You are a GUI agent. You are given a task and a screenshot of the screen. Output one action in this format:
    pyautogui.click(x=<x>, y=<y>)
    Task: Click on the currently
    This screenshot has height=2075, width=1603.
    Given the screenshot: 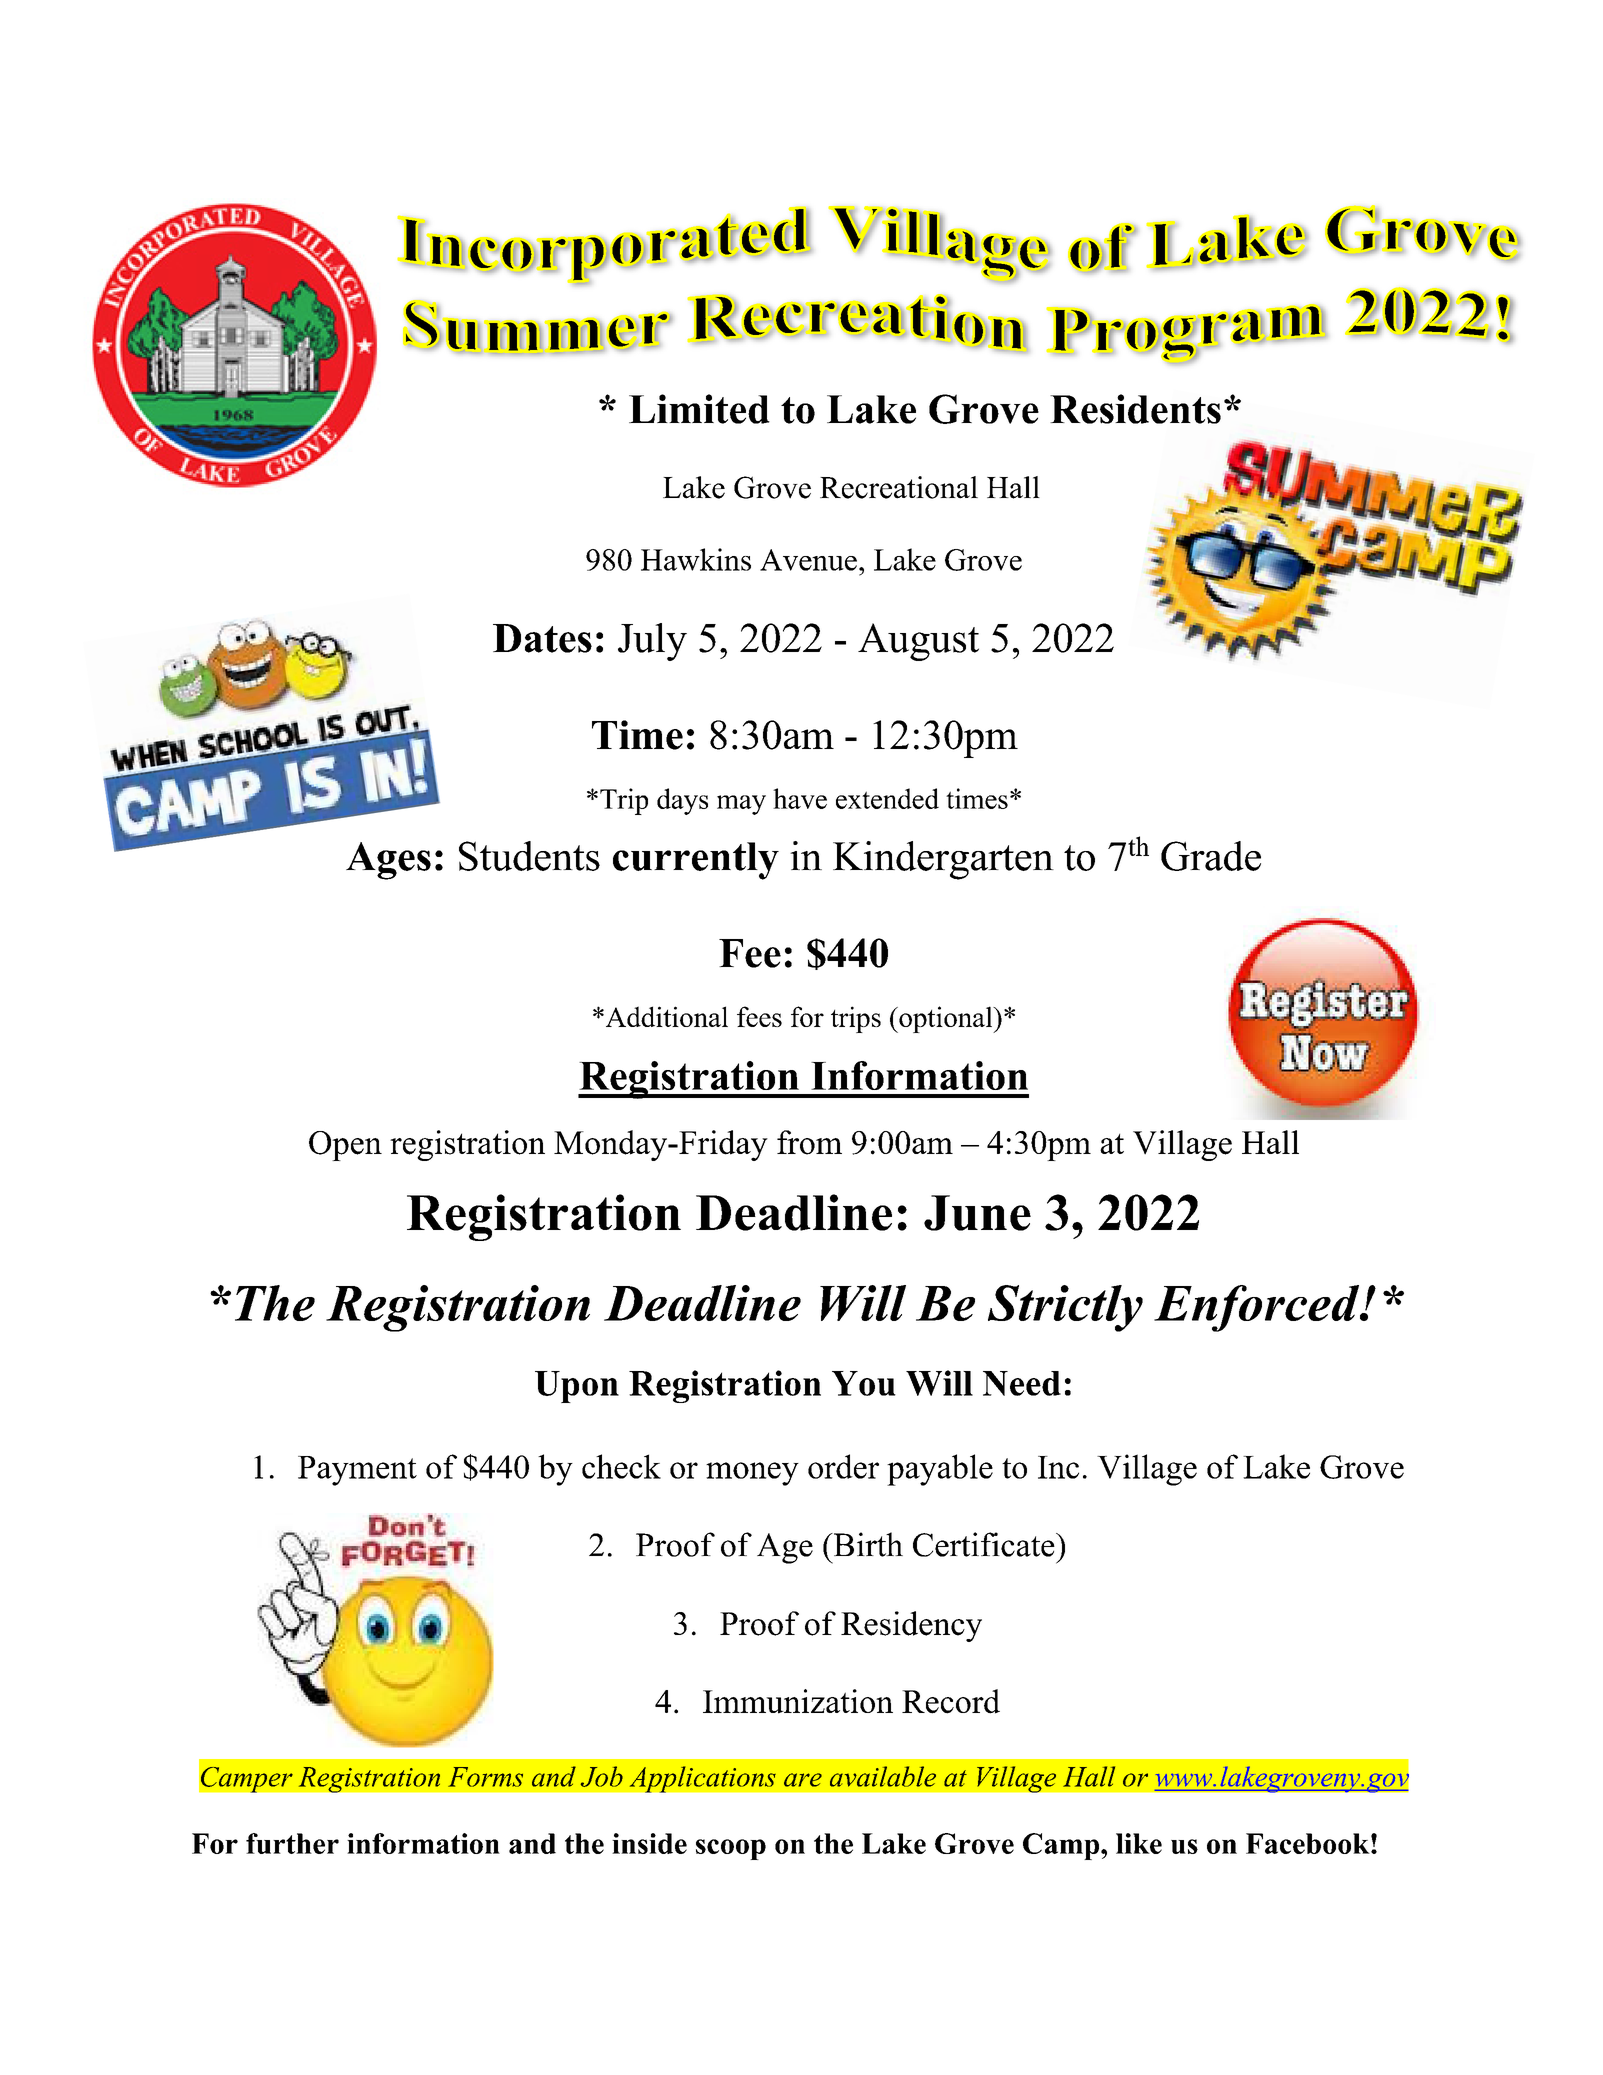 What is the action you would take?
    pyautogui.click(x=696, y=861)
